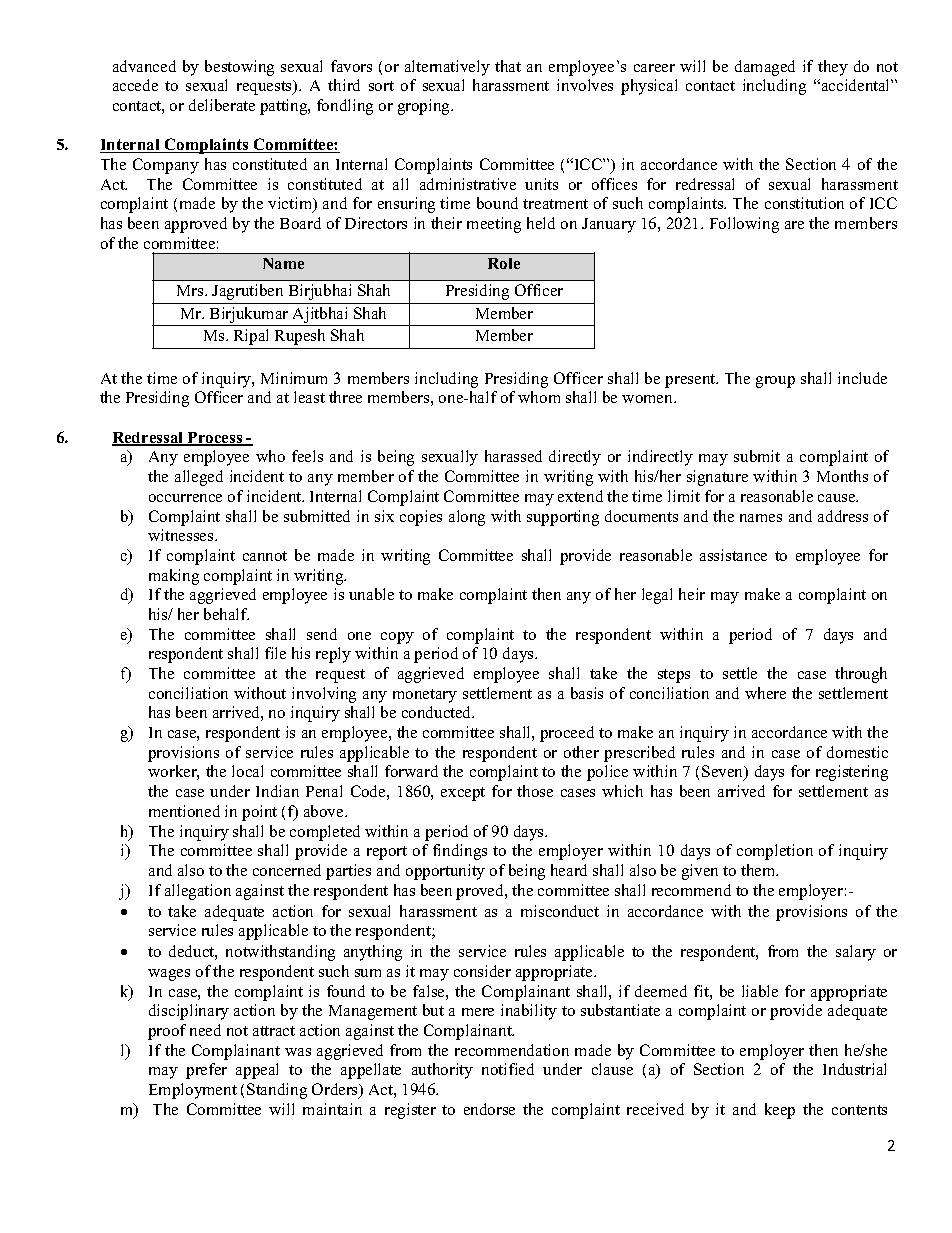 The height and width of the screenshot is (1233, 952). I want to click on along, so click(467, 518).
